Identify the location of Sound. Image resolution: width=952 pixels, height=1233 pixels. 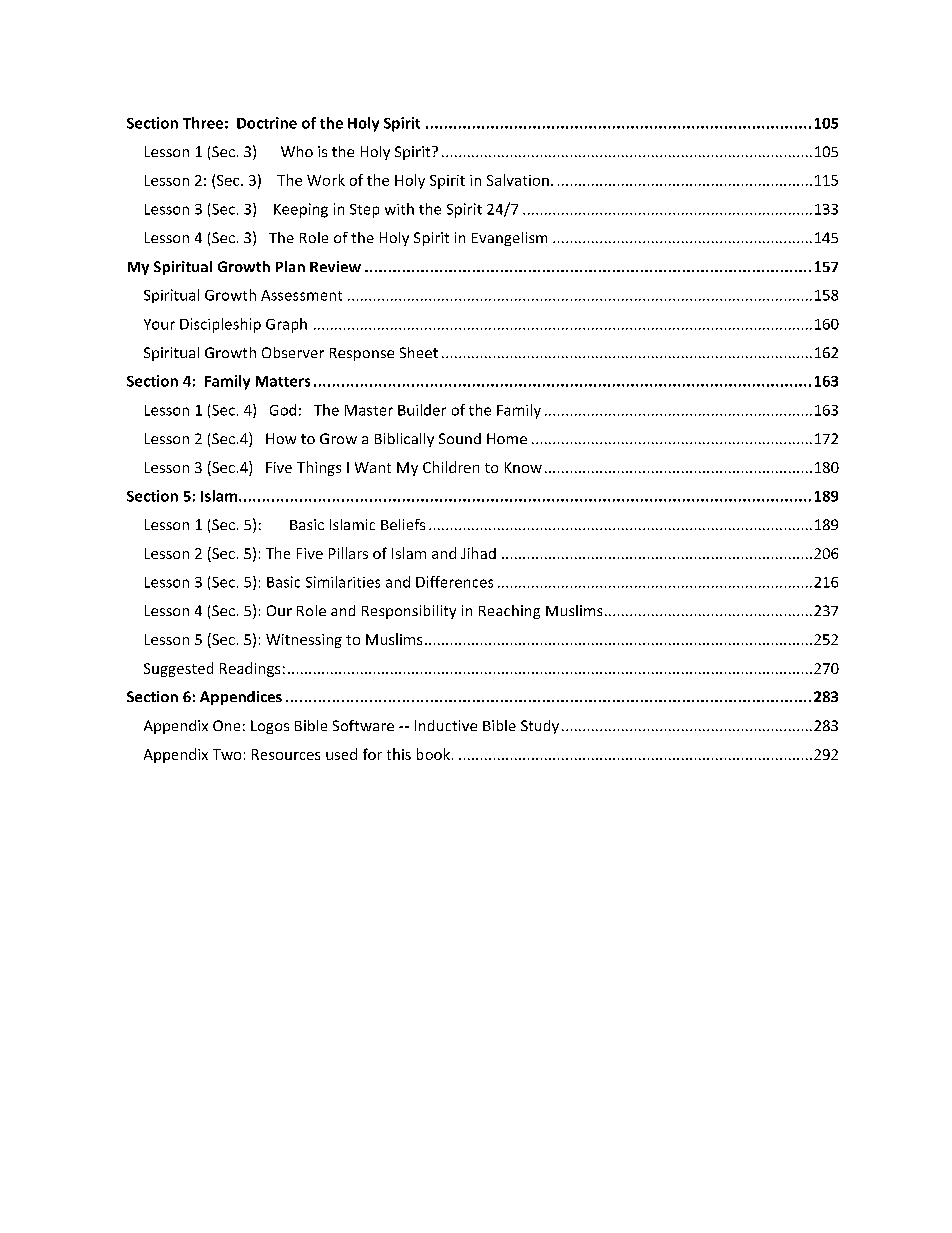
(460, 438).
